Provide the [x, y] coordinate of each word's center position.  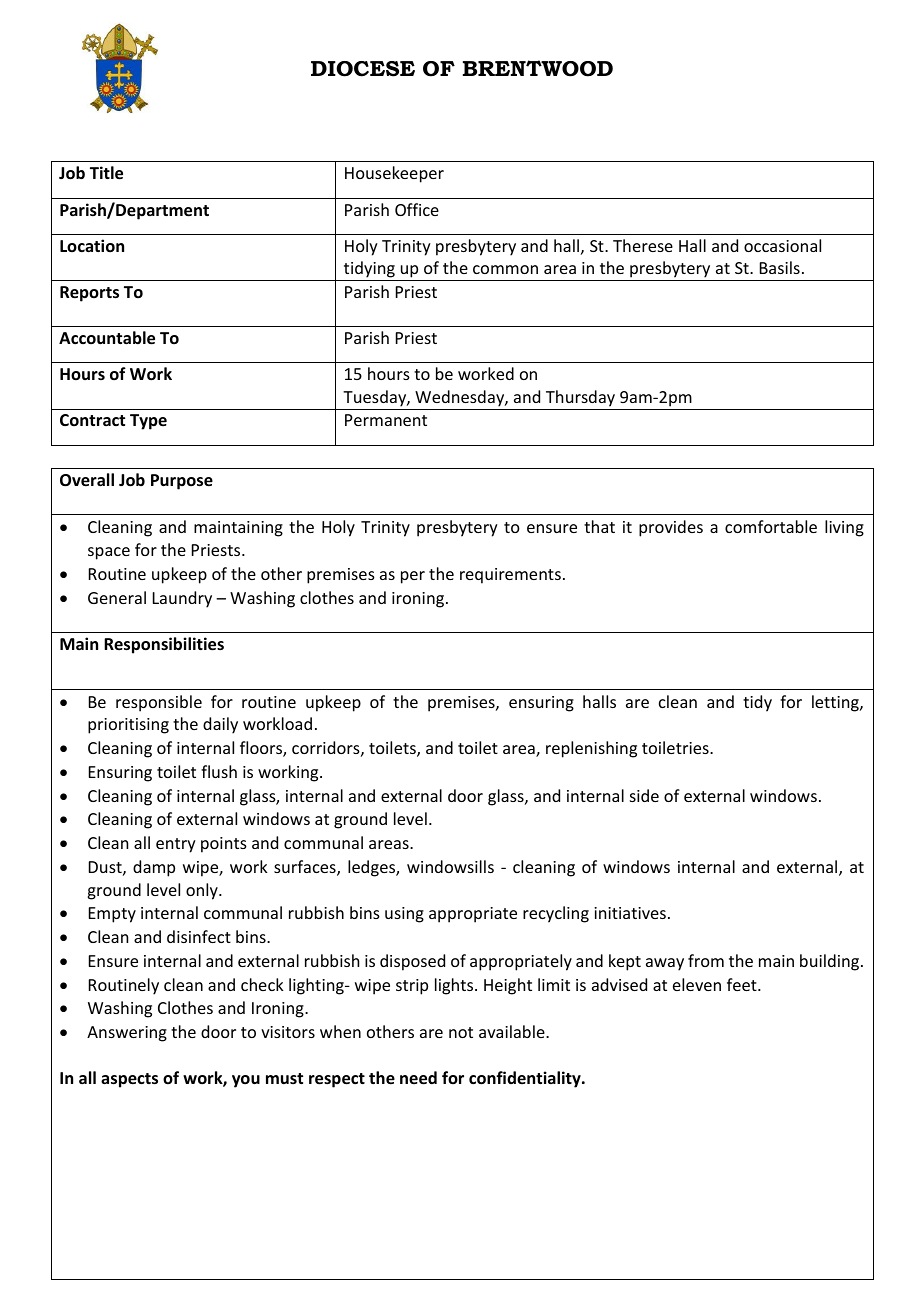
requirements [510, 576]
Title [106, 173]
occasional [782, 245]
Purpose [182, 482]
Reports [89, 294]
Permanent [386, 420]
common [505, 269]
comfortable [771, 526]
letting [836, 703]
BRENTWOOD [538, 68]
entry [176, 845]
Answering [127, 1034]
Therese [643, 245]
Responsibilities [164, 645]
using [404, 915]
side [644, 795]
